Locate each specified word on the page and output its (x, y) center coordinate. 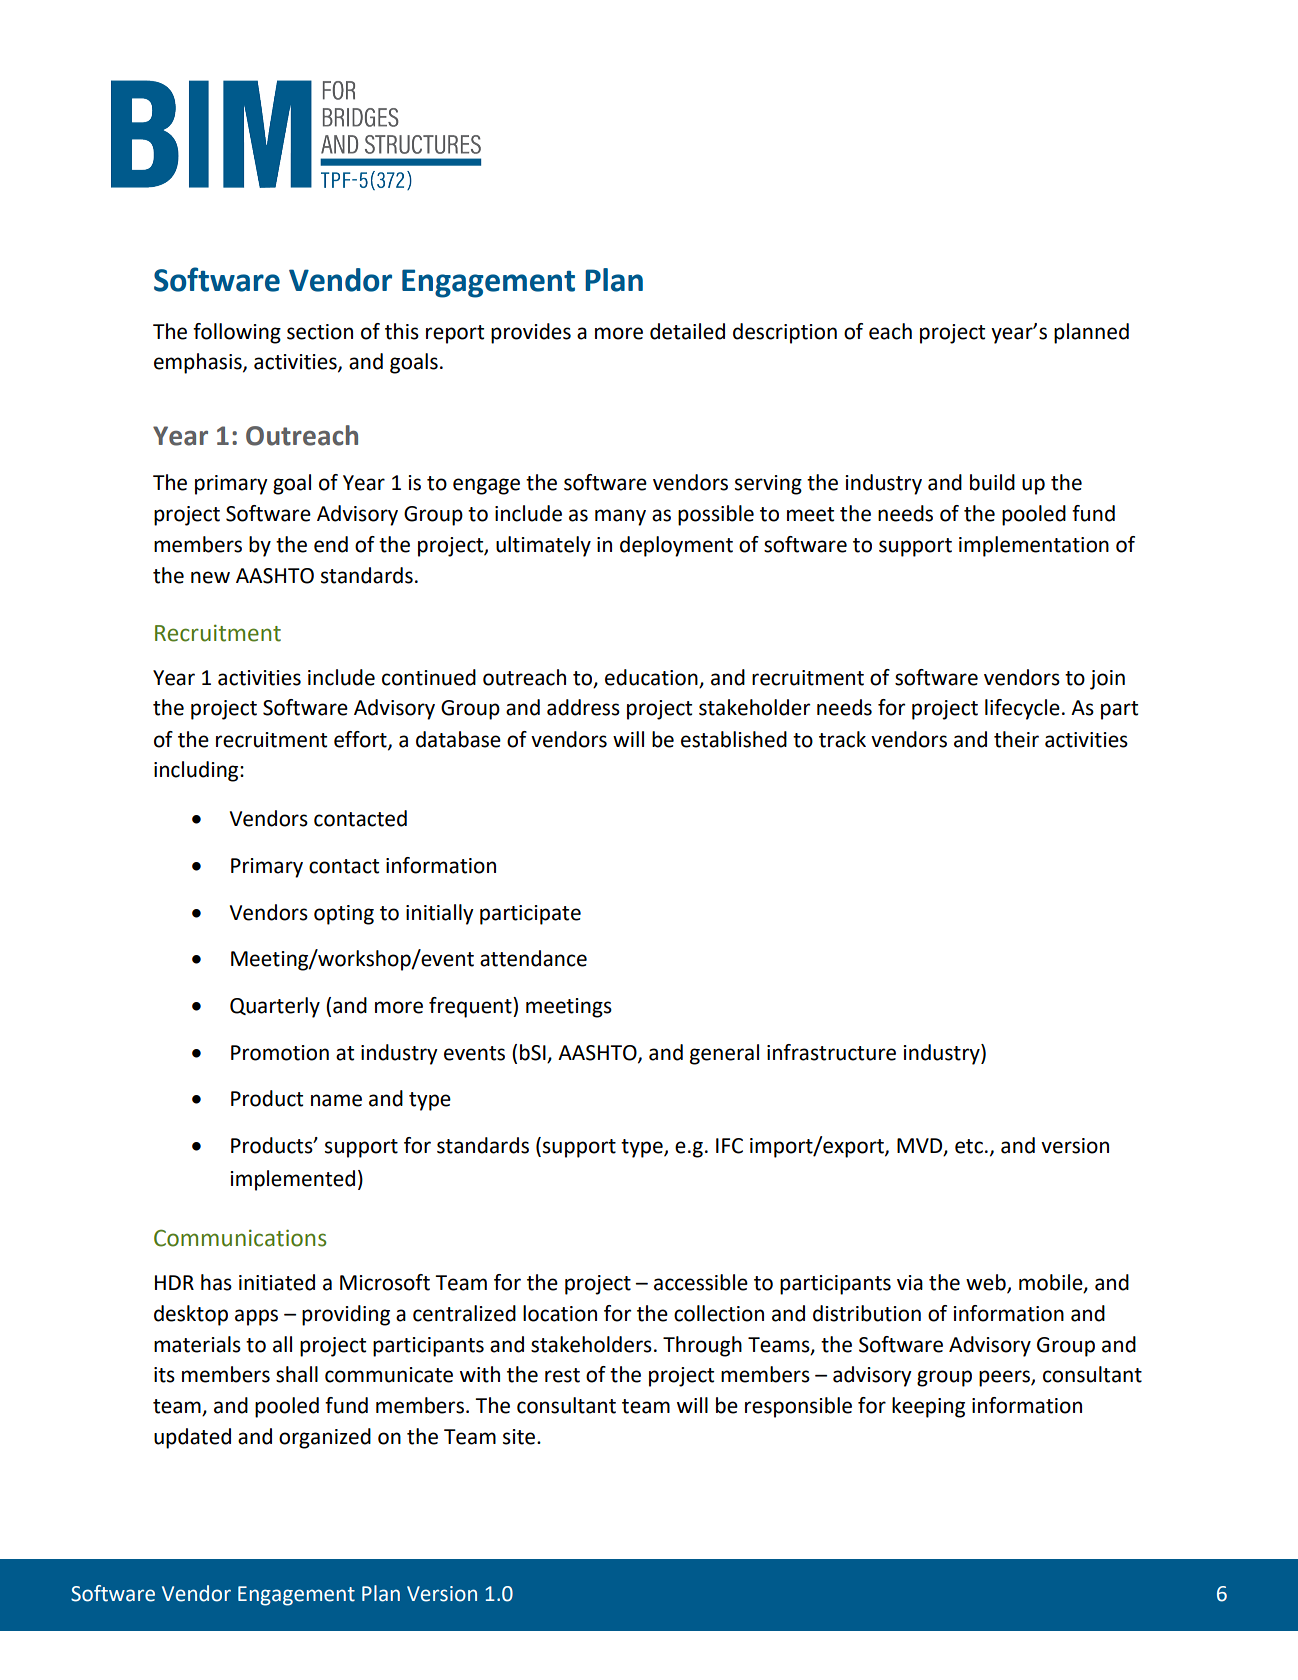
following (237, 333)
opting (344, 915)
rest (562, 1375)
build (992, 482)
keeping (928, 1407)
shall (297, 1374)
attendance (533, 958)
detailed (687, 331)
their (1016, 739)
